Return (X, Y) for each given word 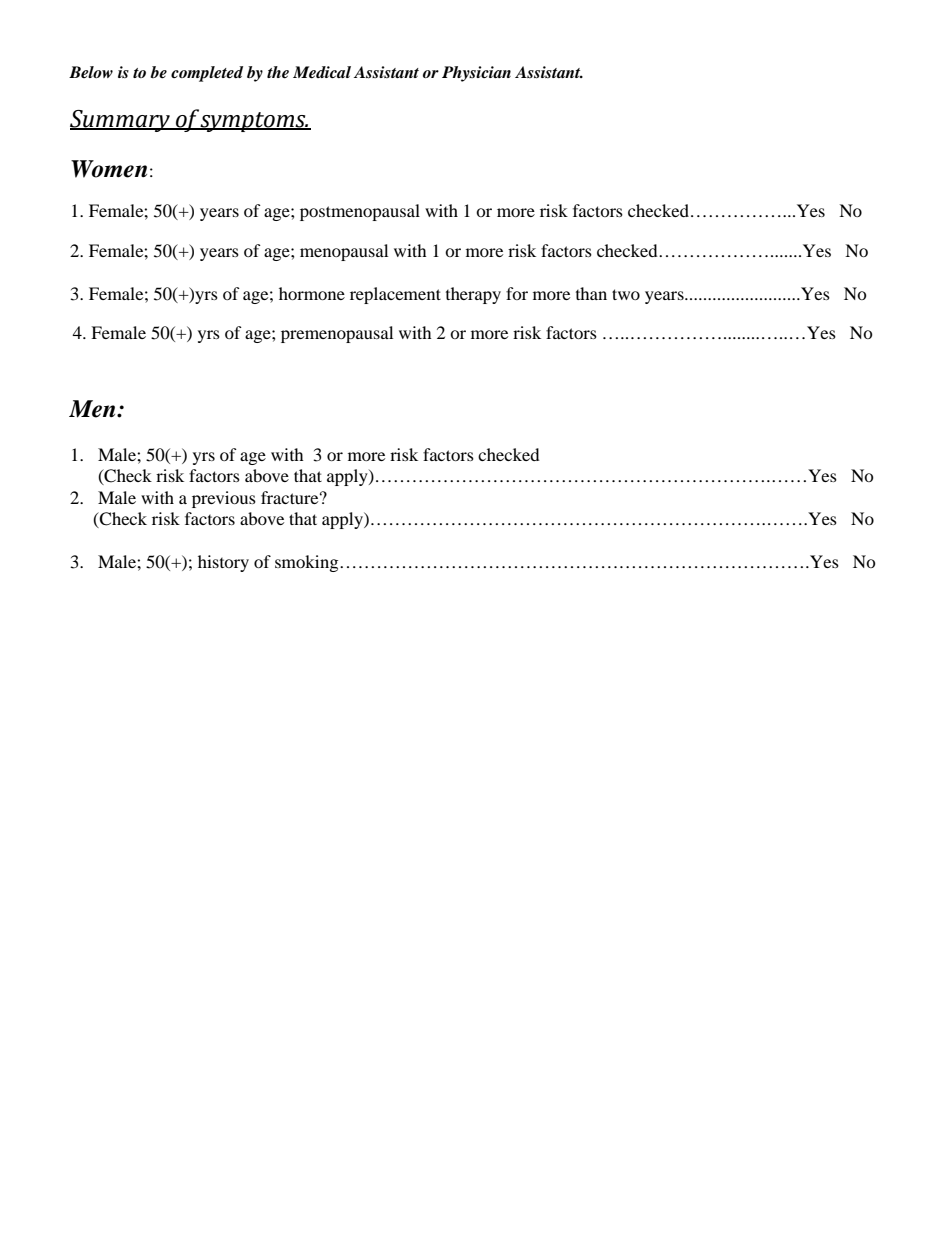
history (223, 563)
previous (224, 499)
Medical (322, 72)
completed (207, 74)
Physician (476, 74)
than (591, 293)
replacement (395, 295)
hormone (312, 293)
